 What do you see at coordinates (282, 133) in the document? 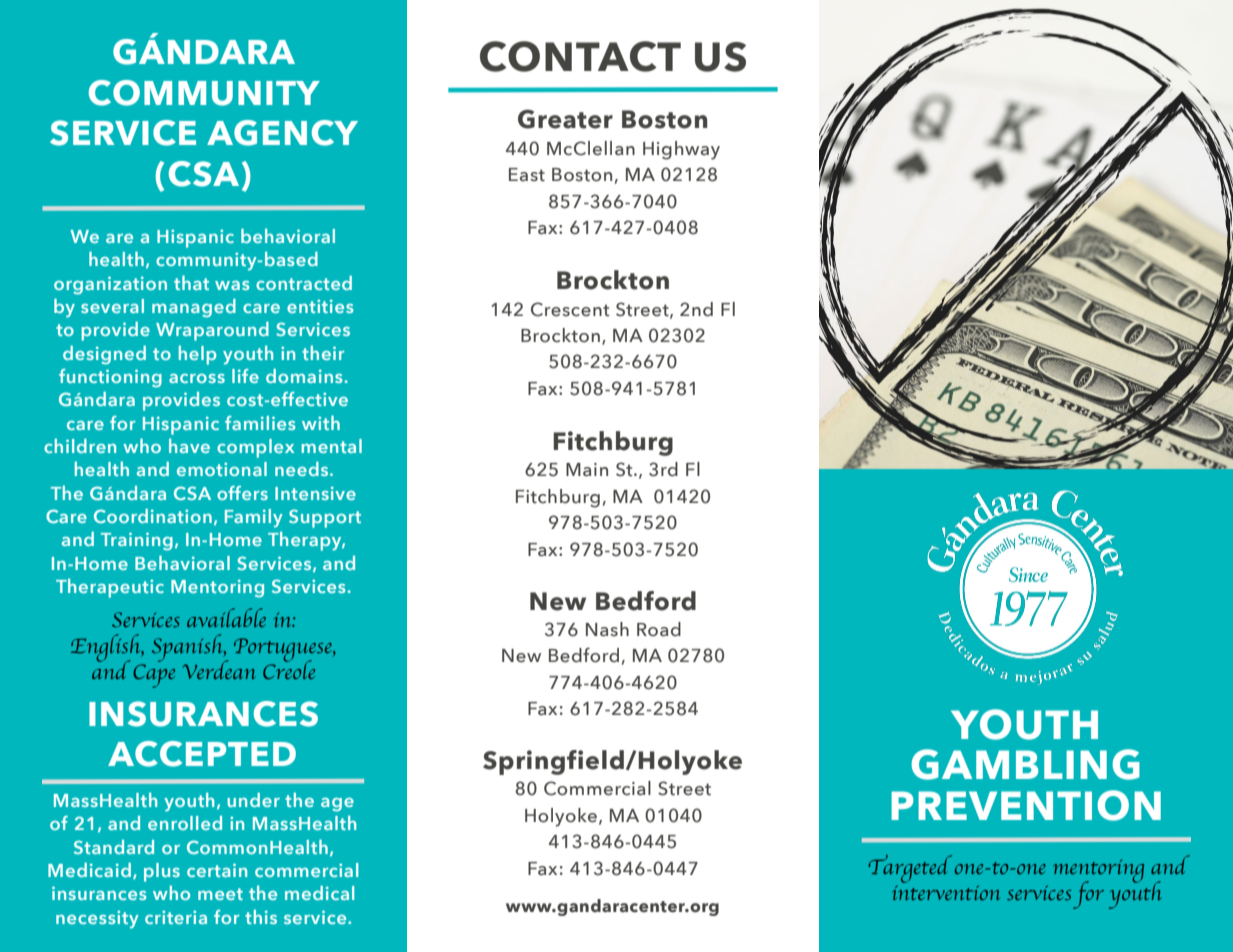
I see `AGENCY` at bounding box center [282, 133].
